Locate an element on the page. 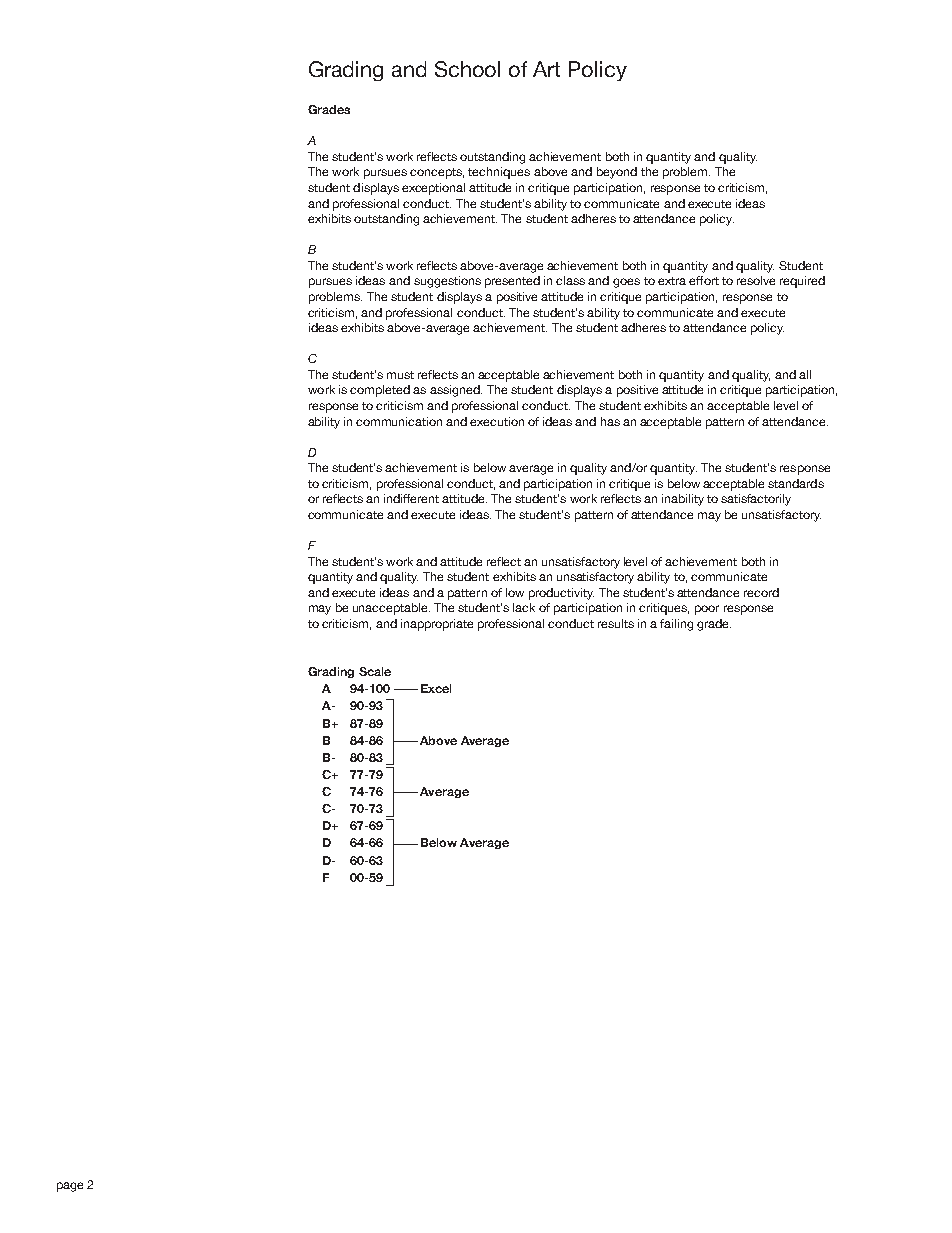 The image size is (952, 1233). beyond is located at coordinates (617, 173).
